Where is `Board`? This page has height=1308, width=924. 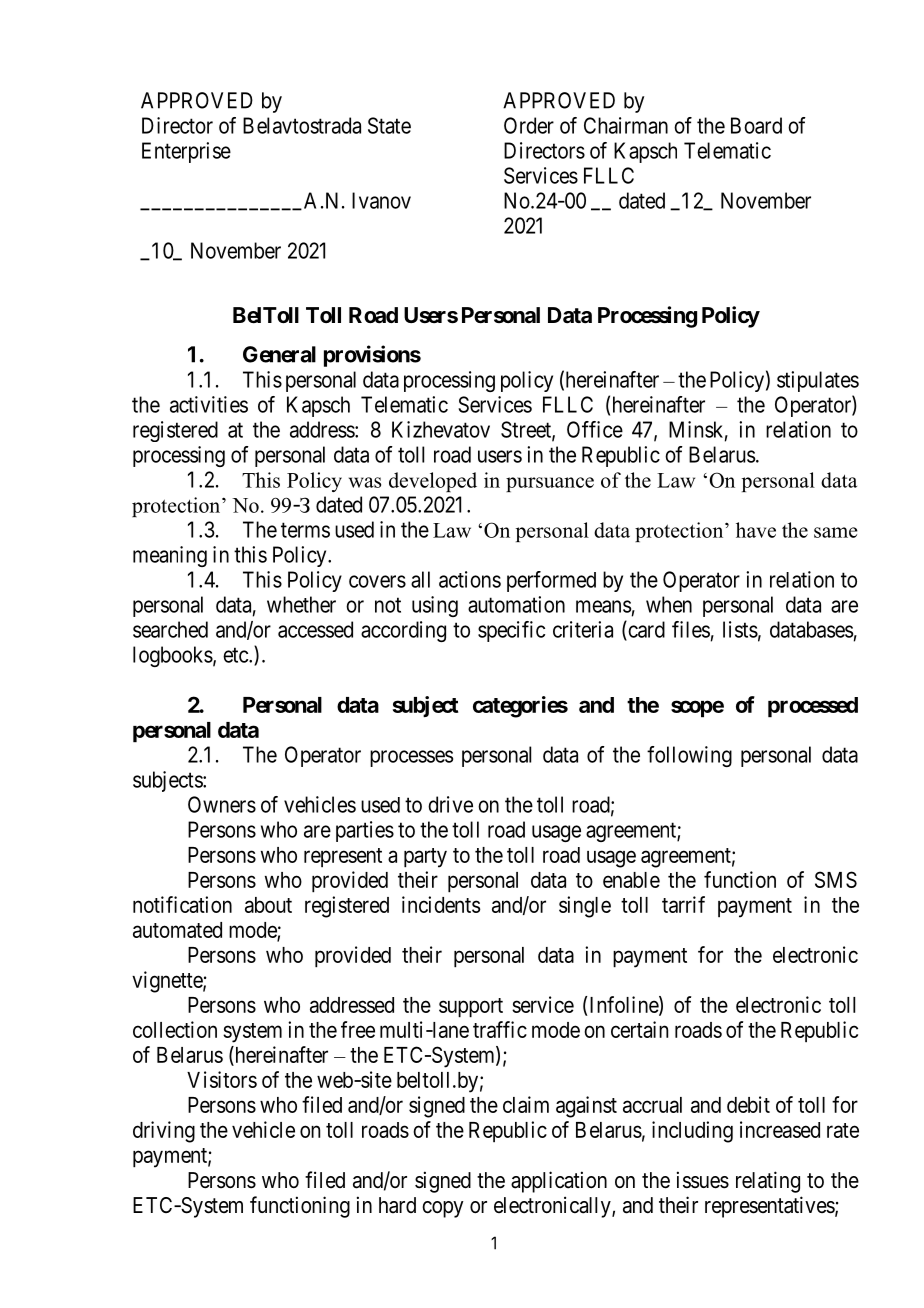 Board is located at coordinates (756, 125).
